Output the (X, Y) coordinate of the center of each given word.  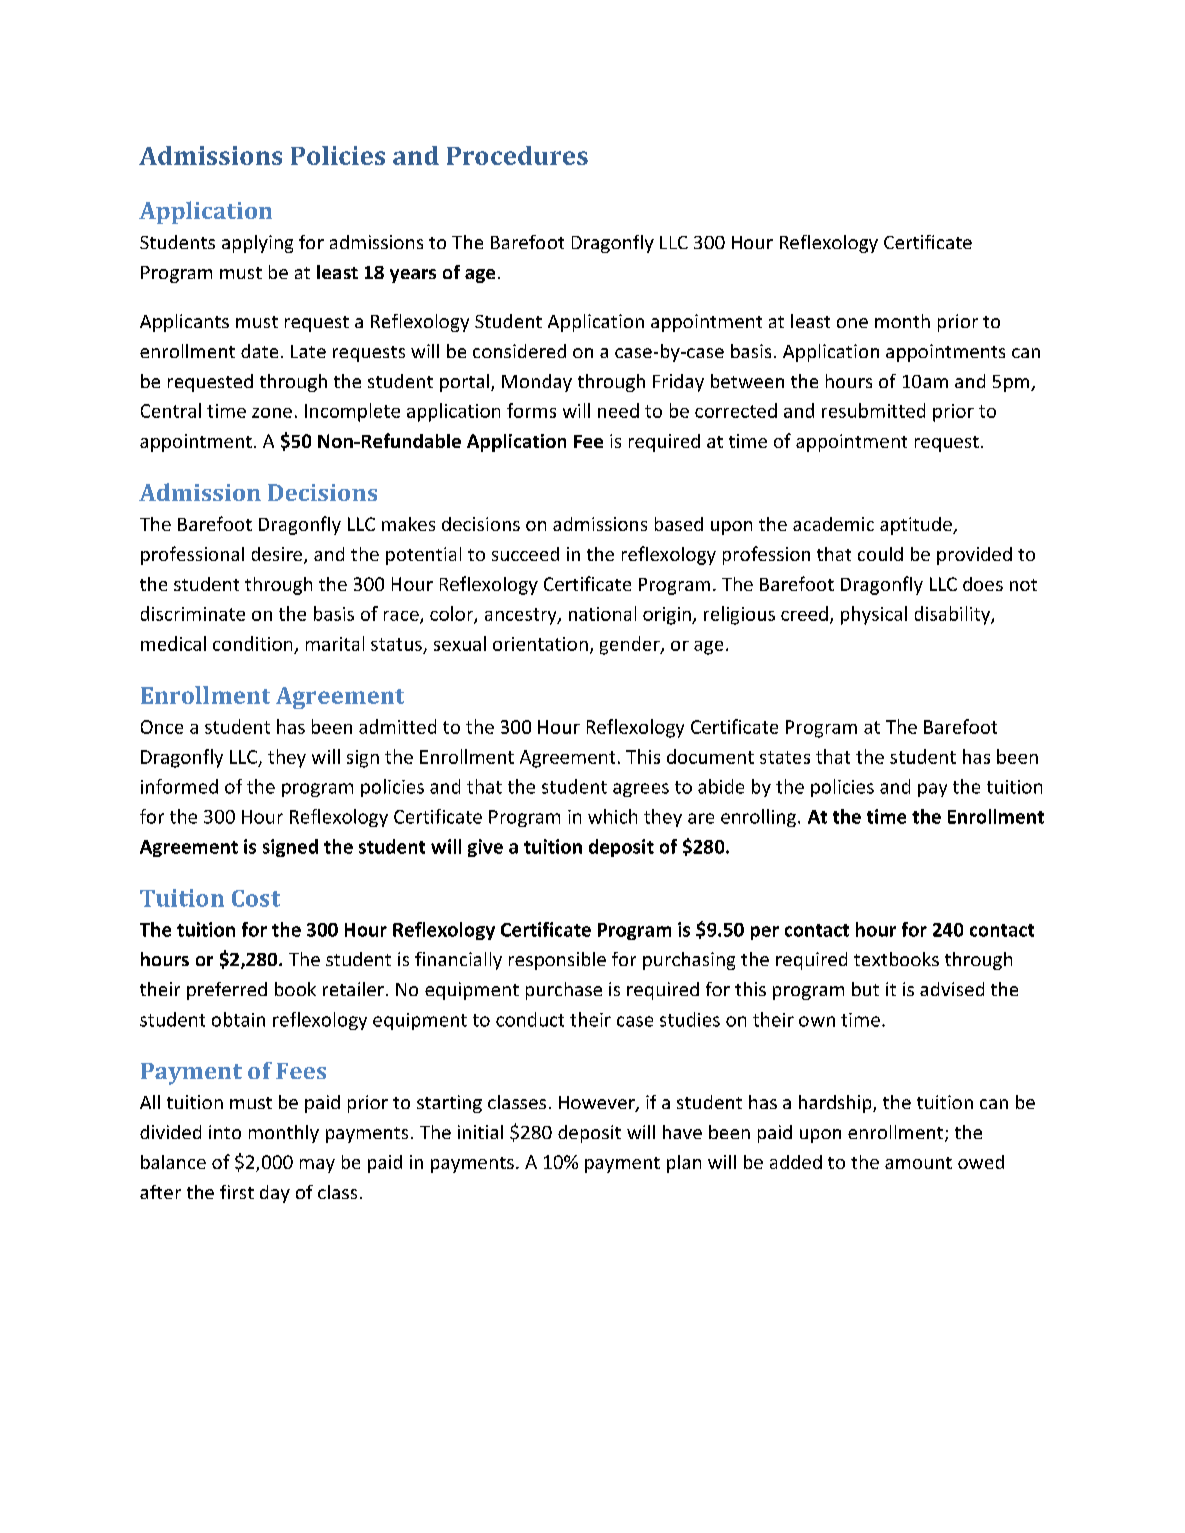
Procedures (517, 155)
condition (252, 643)
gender (631, 645)
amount (918, 1163)
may (317, 1166)
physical (874, 615)
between (747, 381)
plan (684, 1164)
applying (257, 244)
